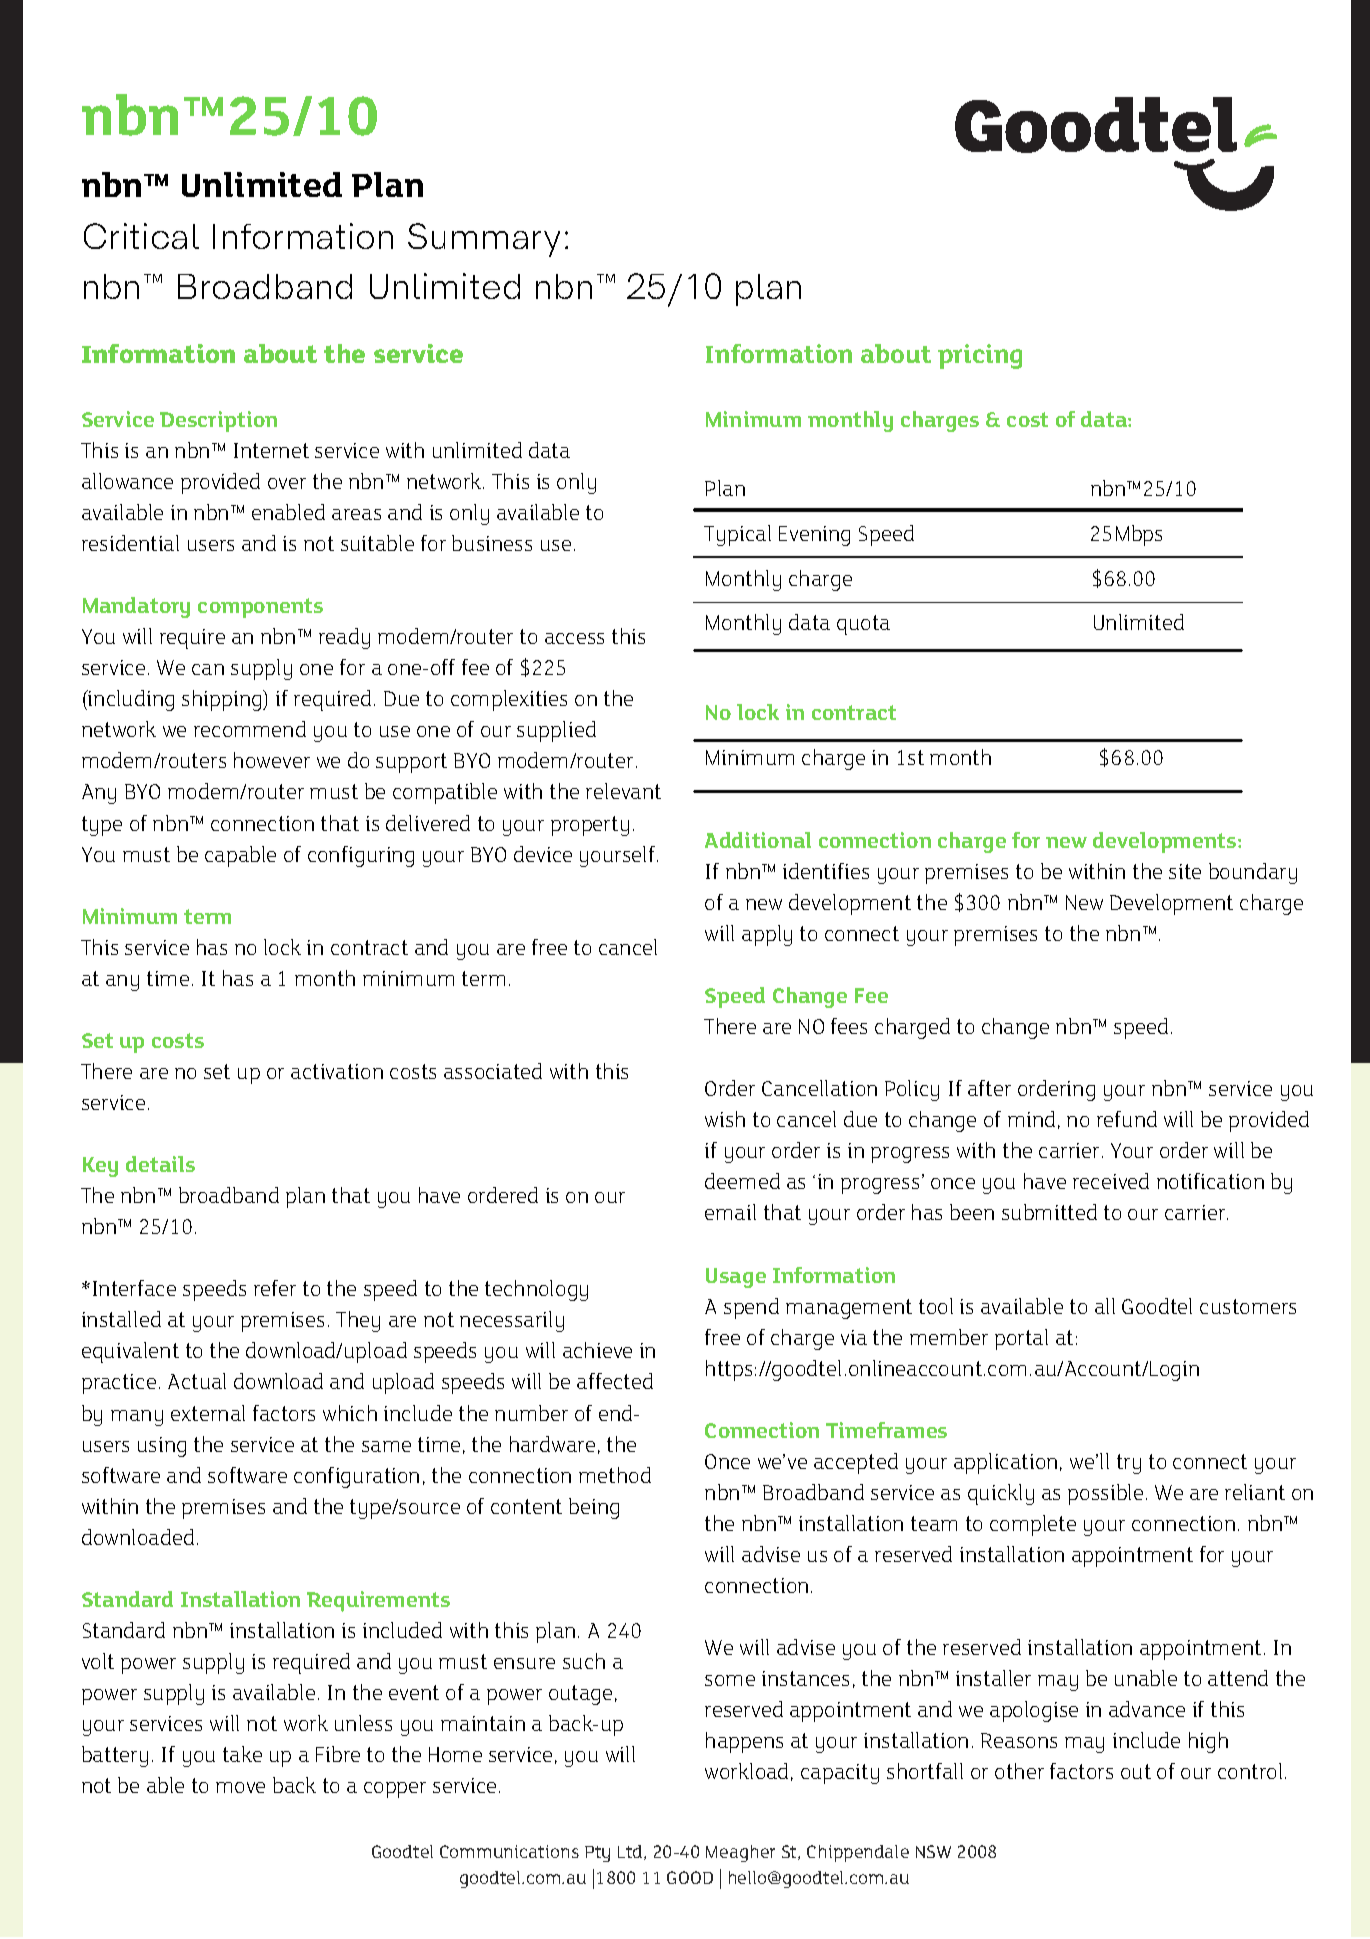 Image resolution: width=1370 pixels, height=1939 pixels. Describe the element at coordinates (484, 240) in the screenshot. I see `Summary` at that location.
